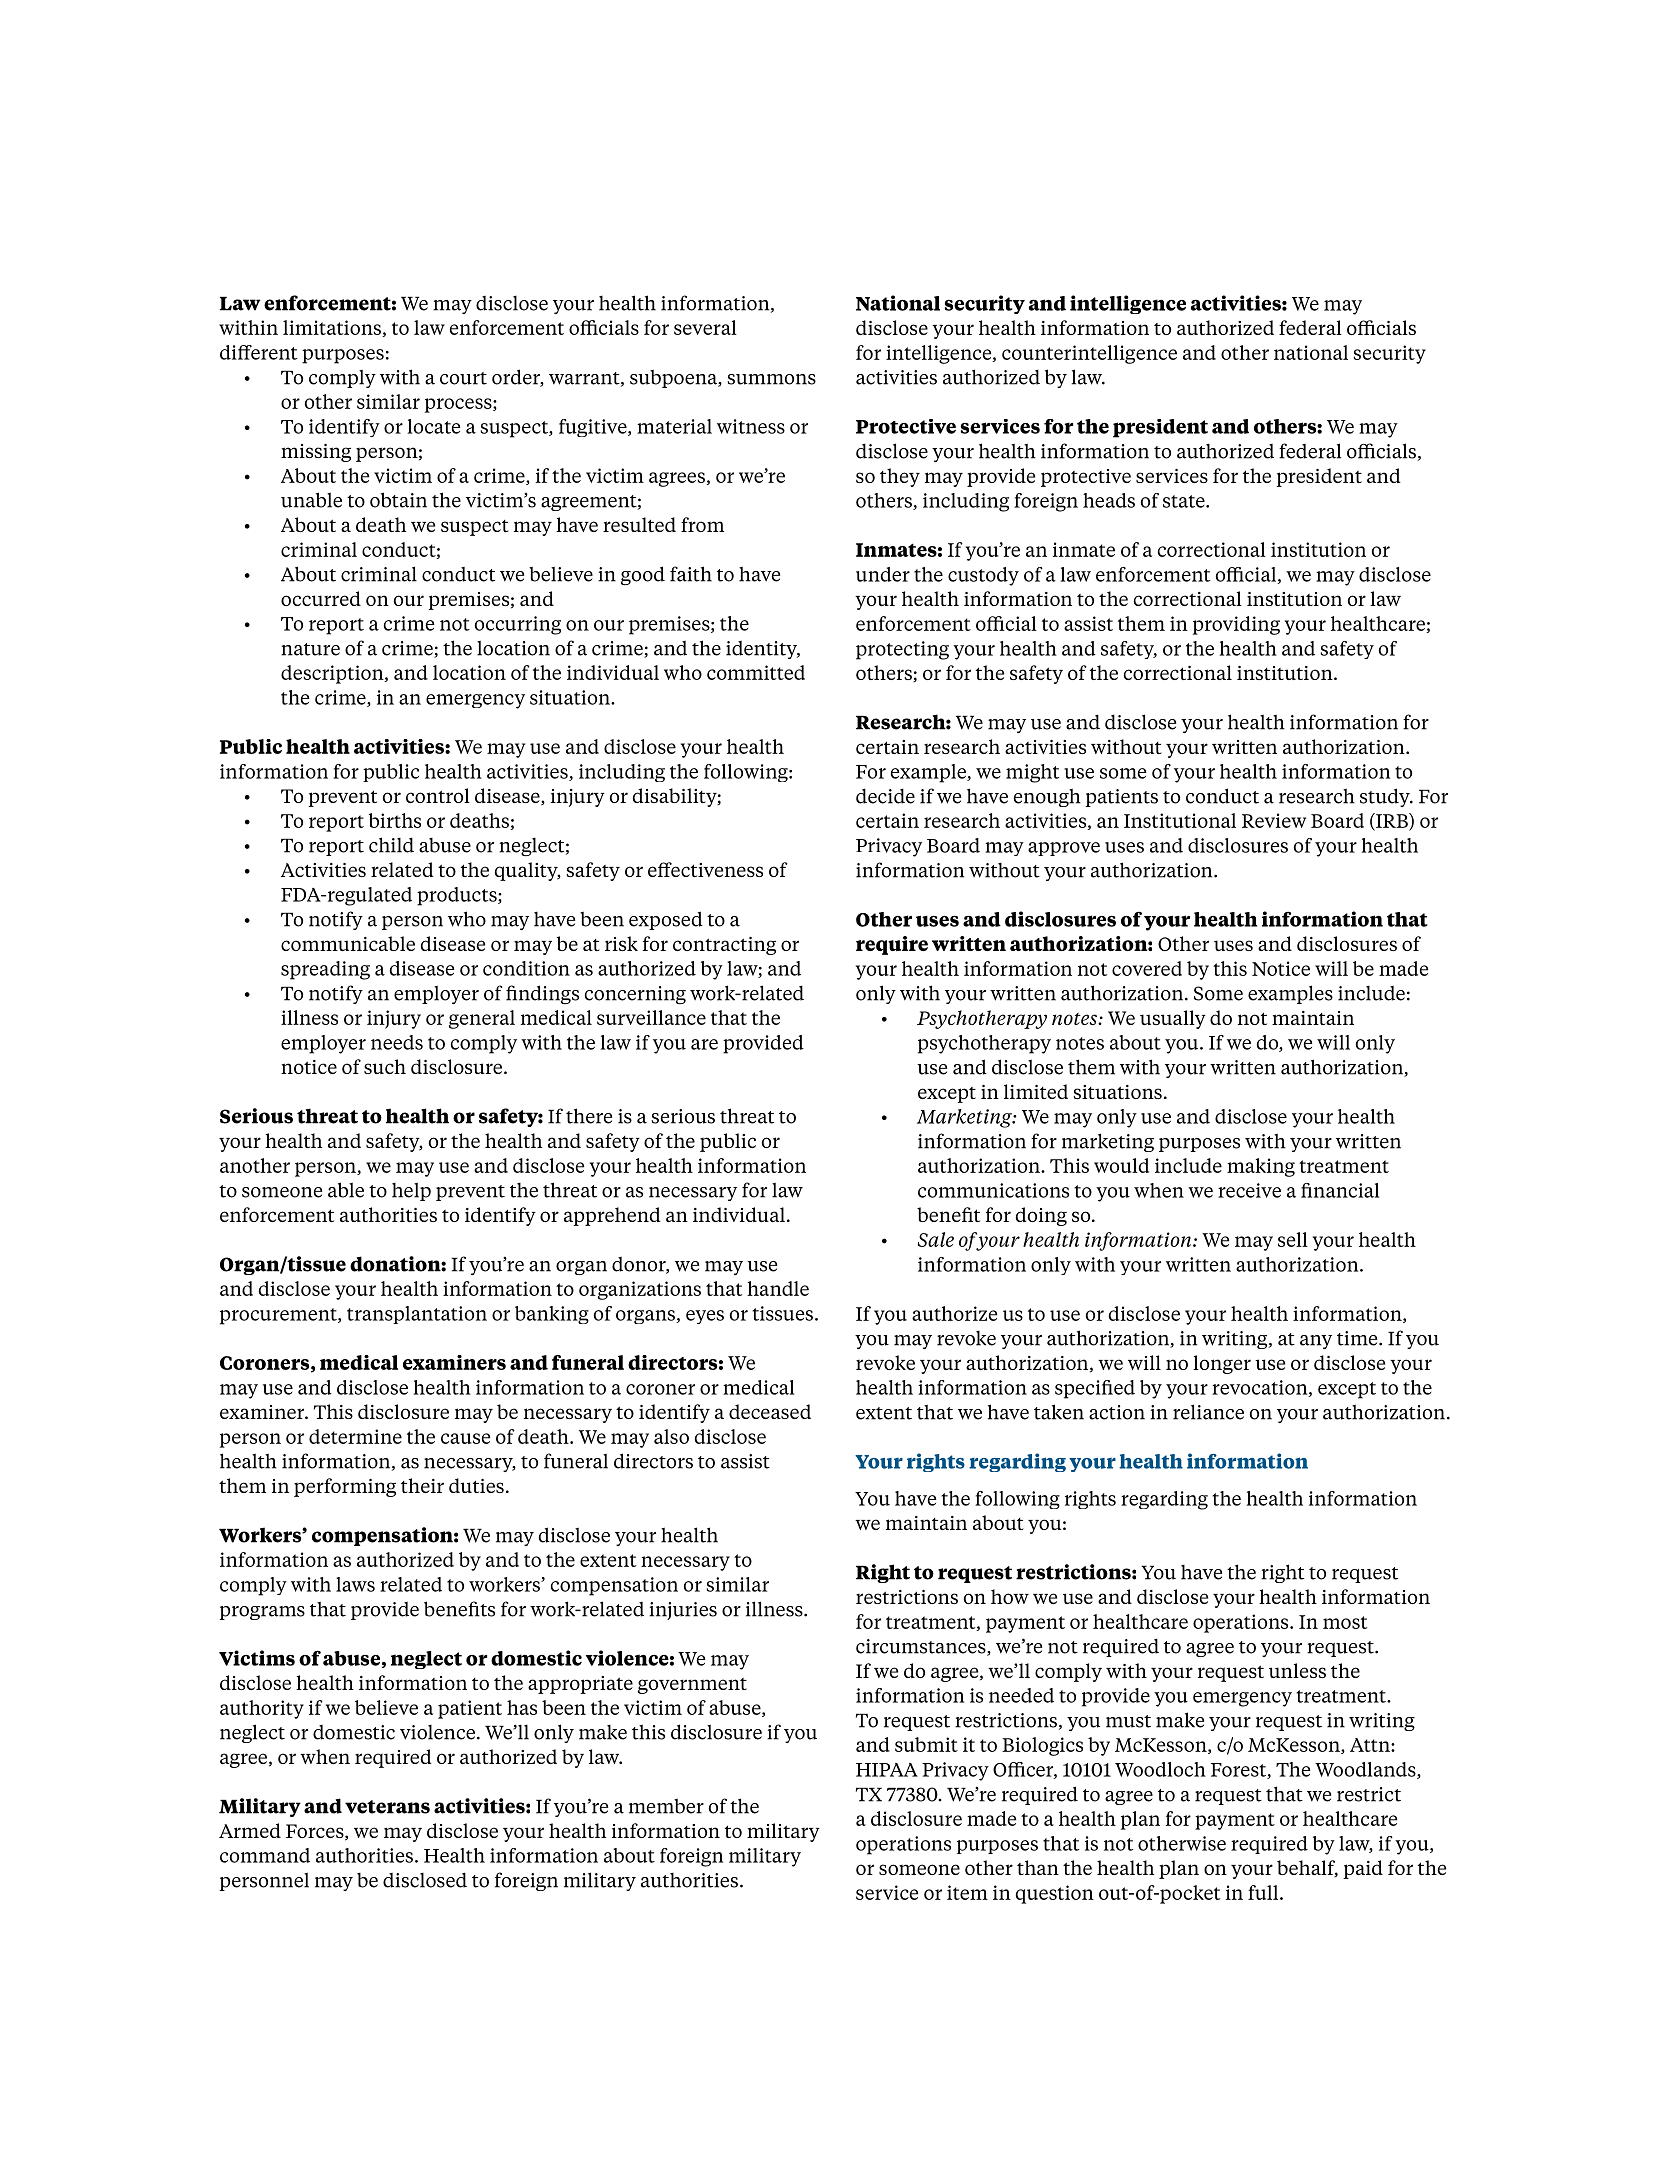 Image resolution: width=1676 pixels, height=2168 pixels. I want to click on decide, so click(885, 796).
